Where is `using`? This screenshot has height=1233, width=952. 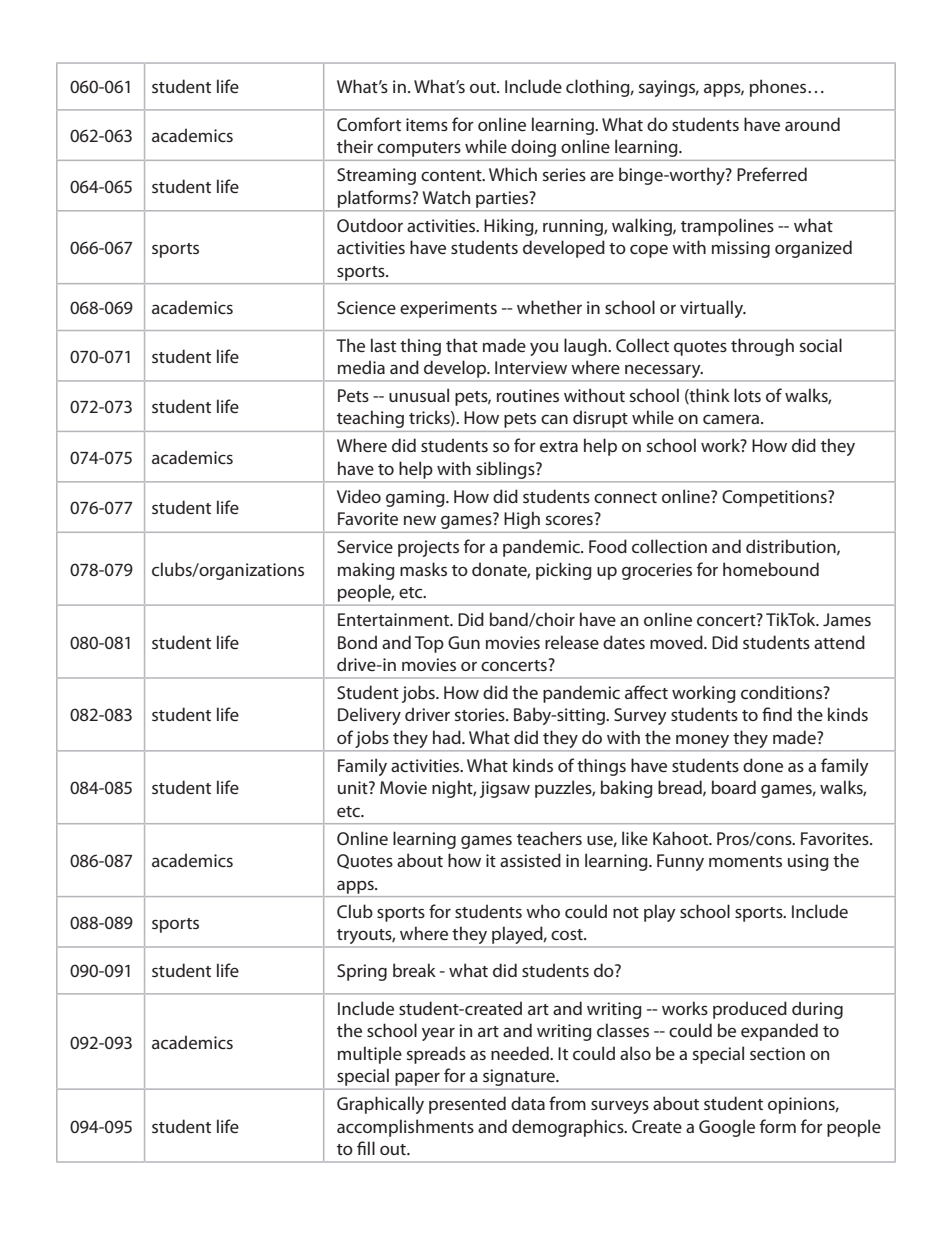 using is located at coordinates (808, 862).
